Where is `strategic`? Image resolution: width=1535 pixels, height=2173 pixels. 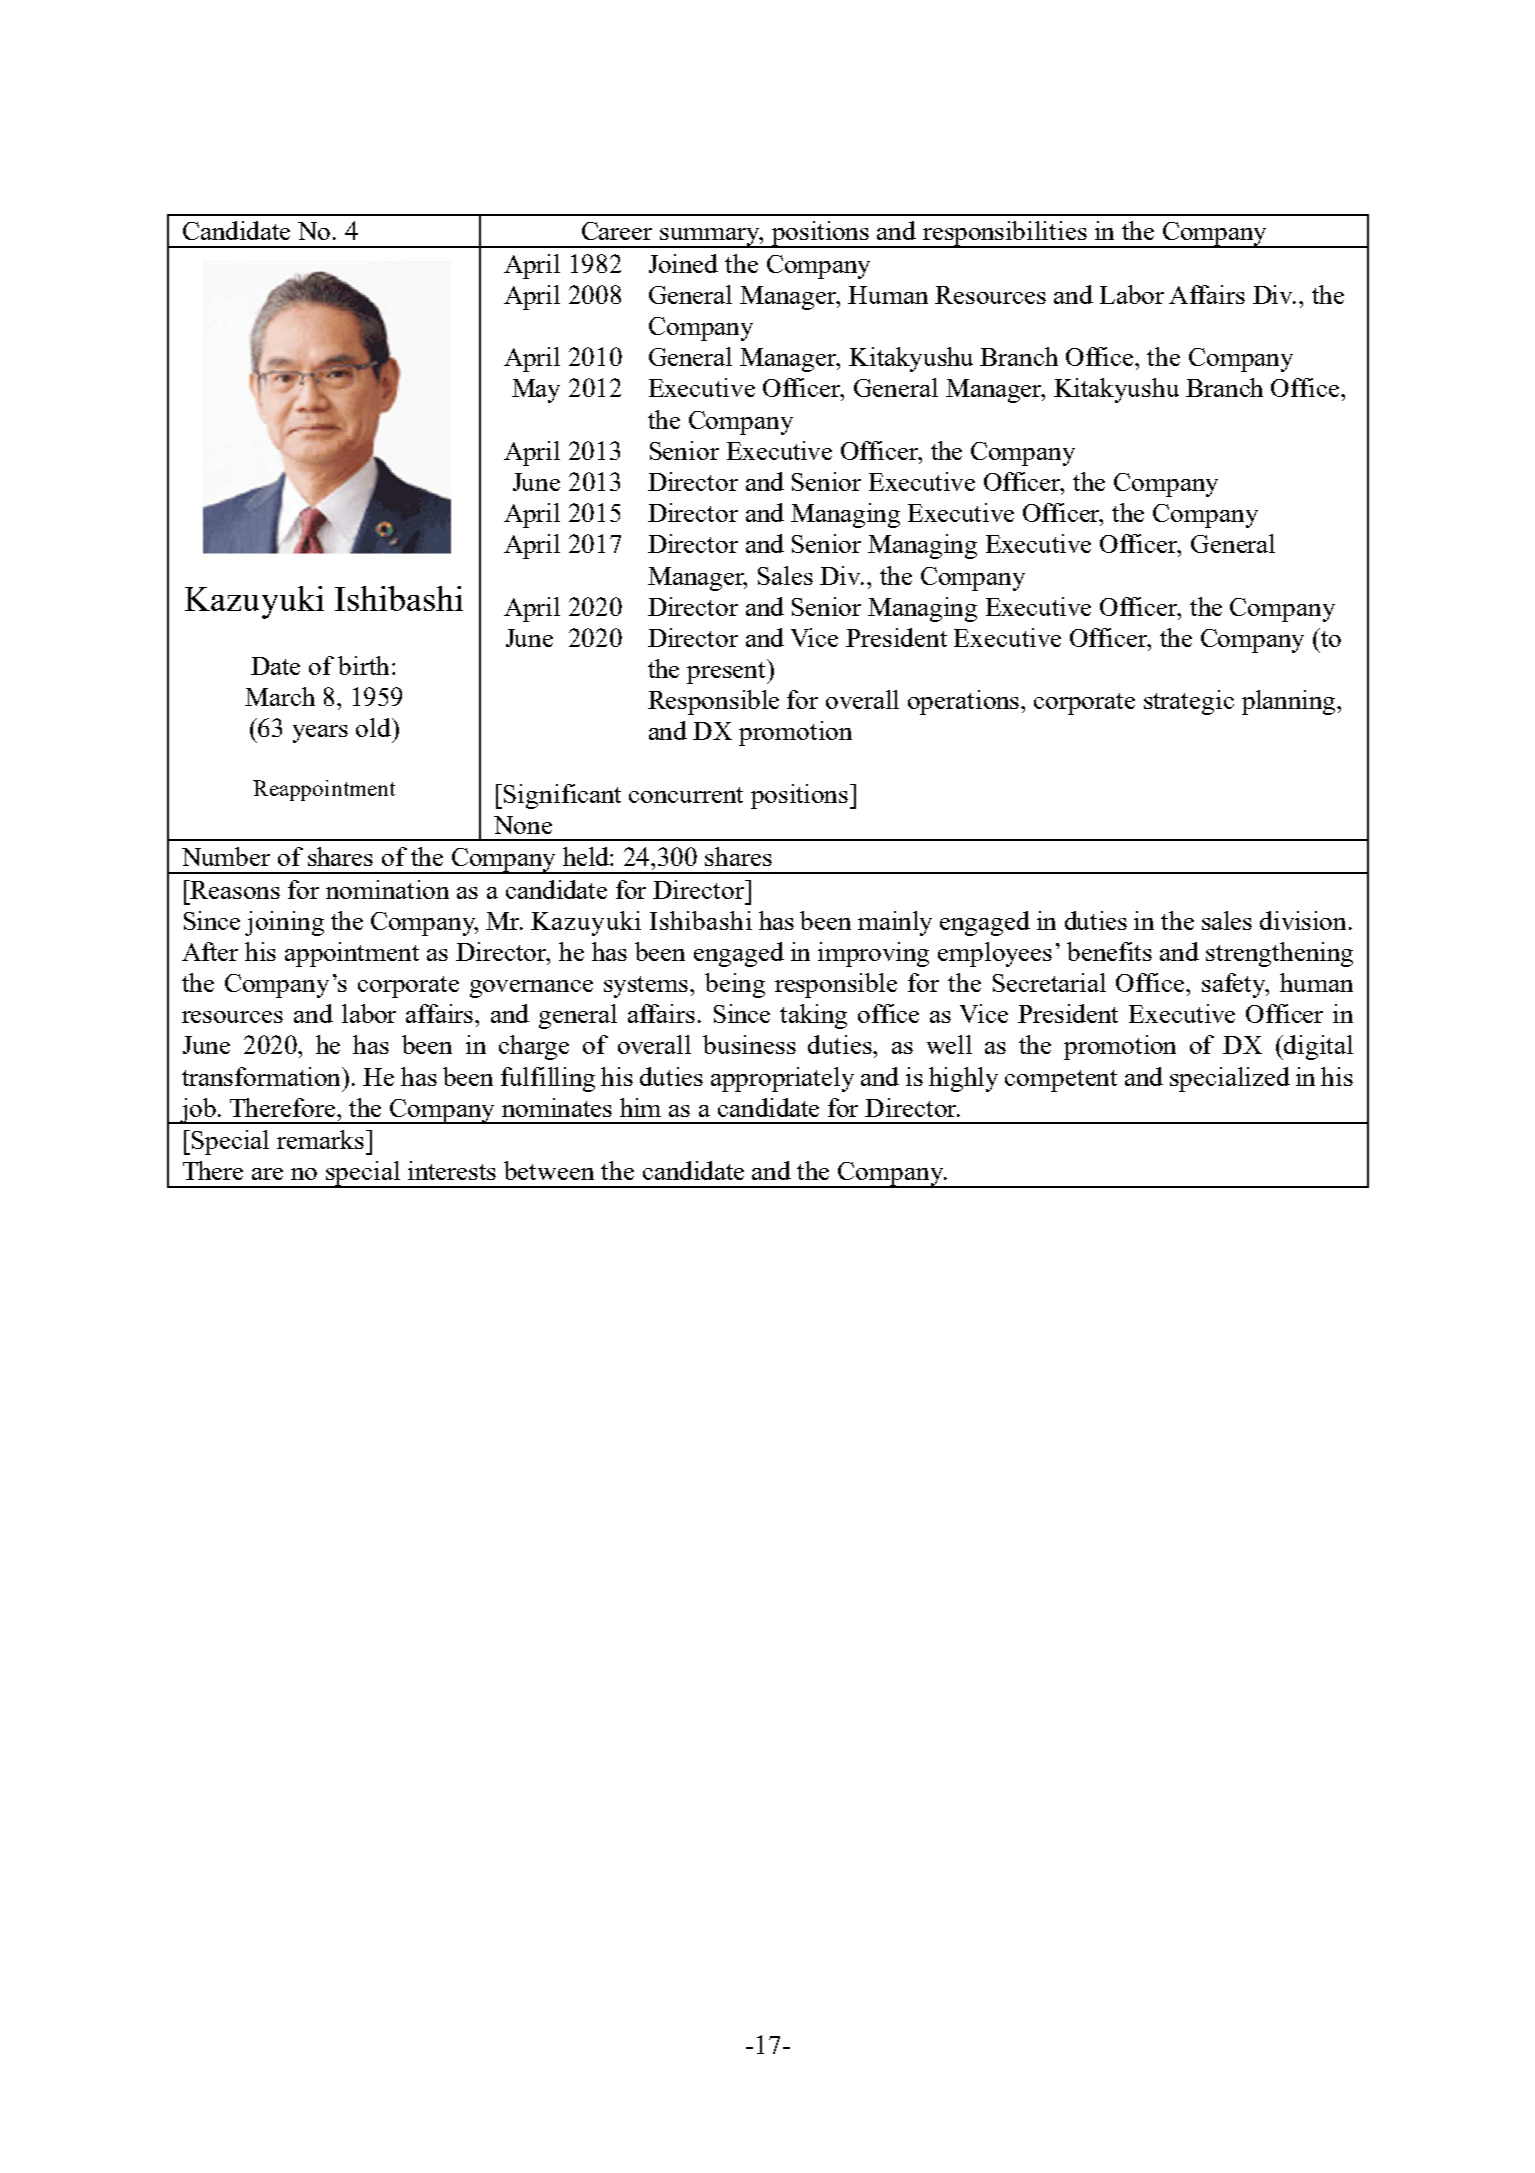 strategic is located at coordinates (1189, 702).
